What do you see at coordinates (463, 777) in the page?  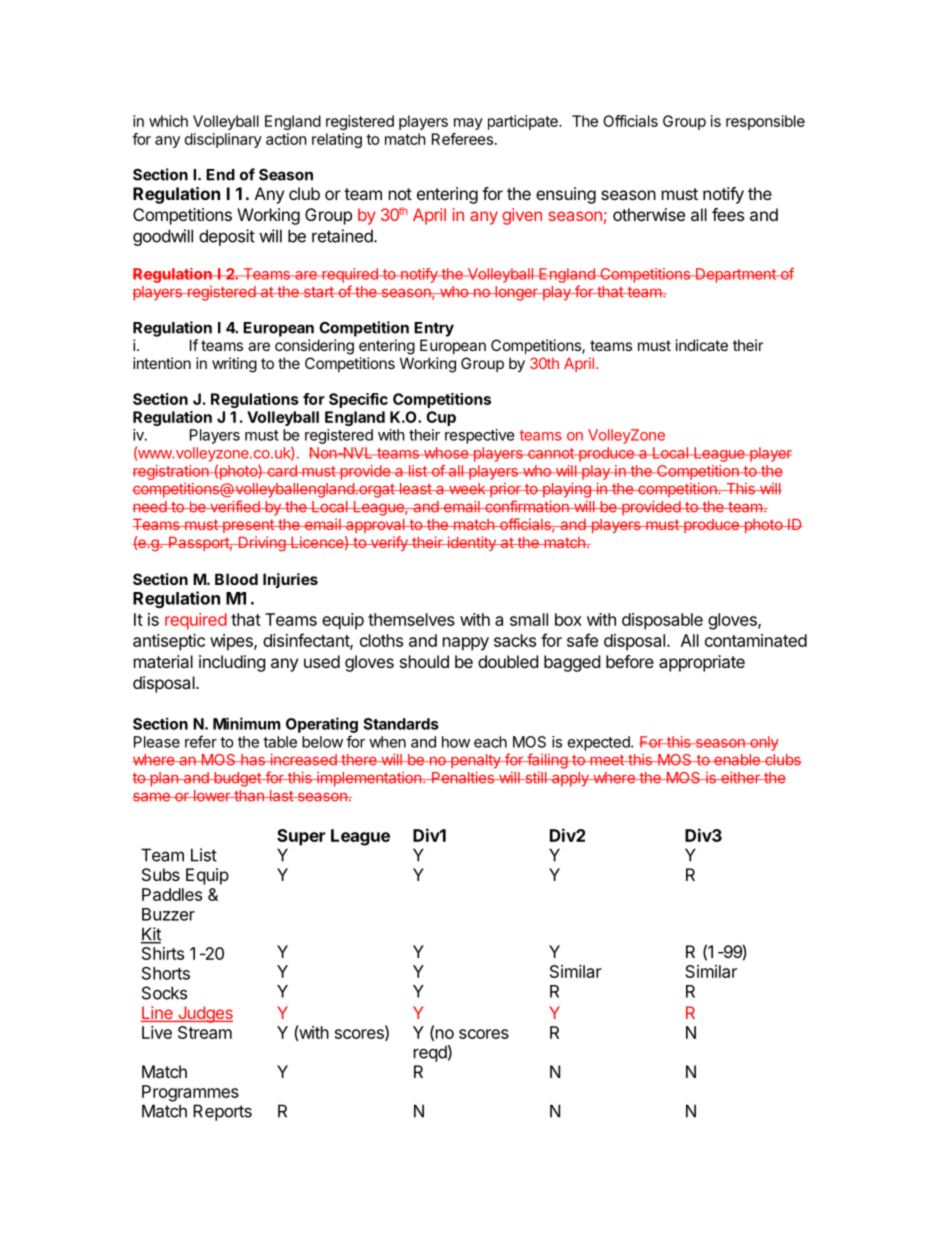 I see `Penalties` at bounding box center [463, 777].
